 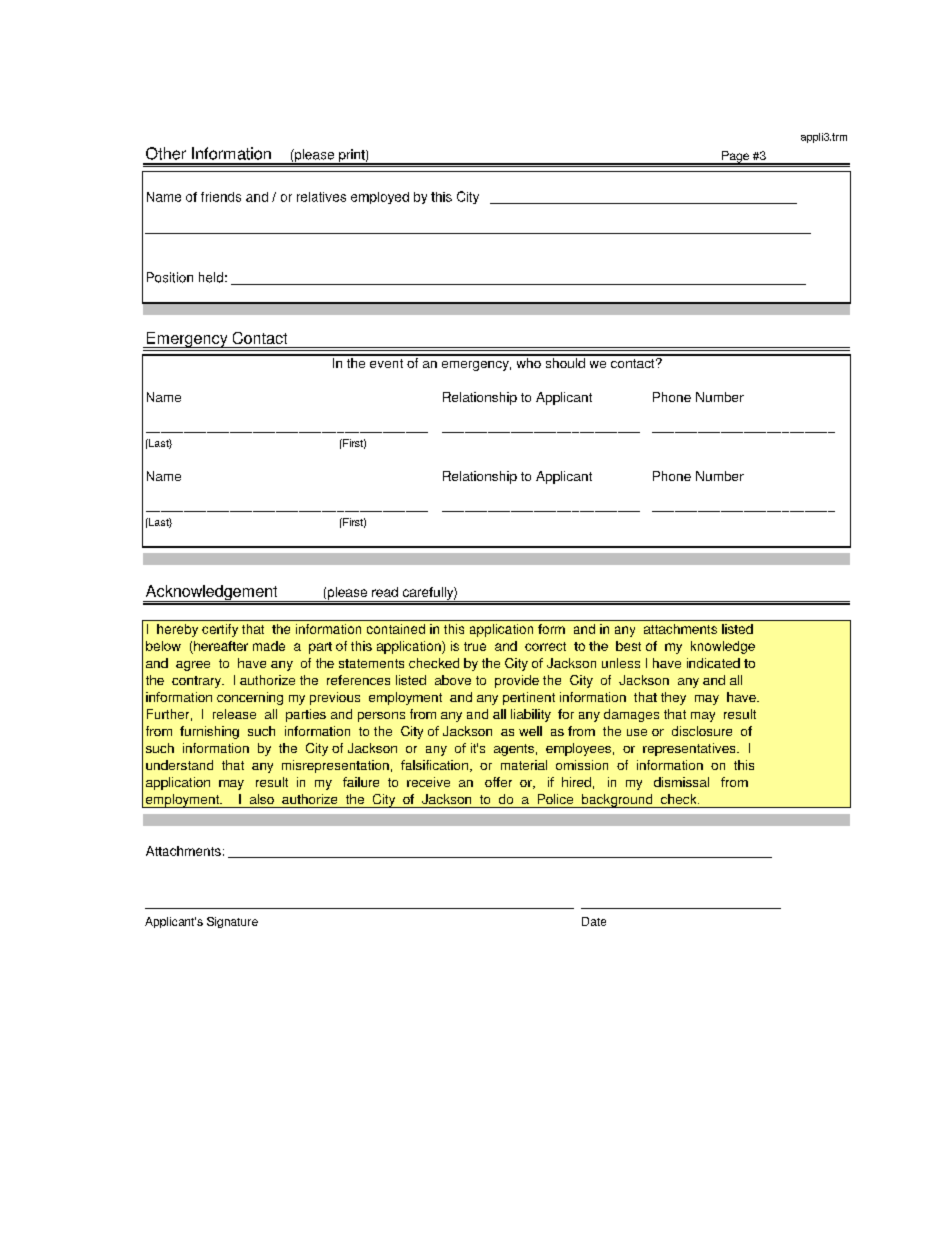 I want to click on above, so click(x=453, y=680).
